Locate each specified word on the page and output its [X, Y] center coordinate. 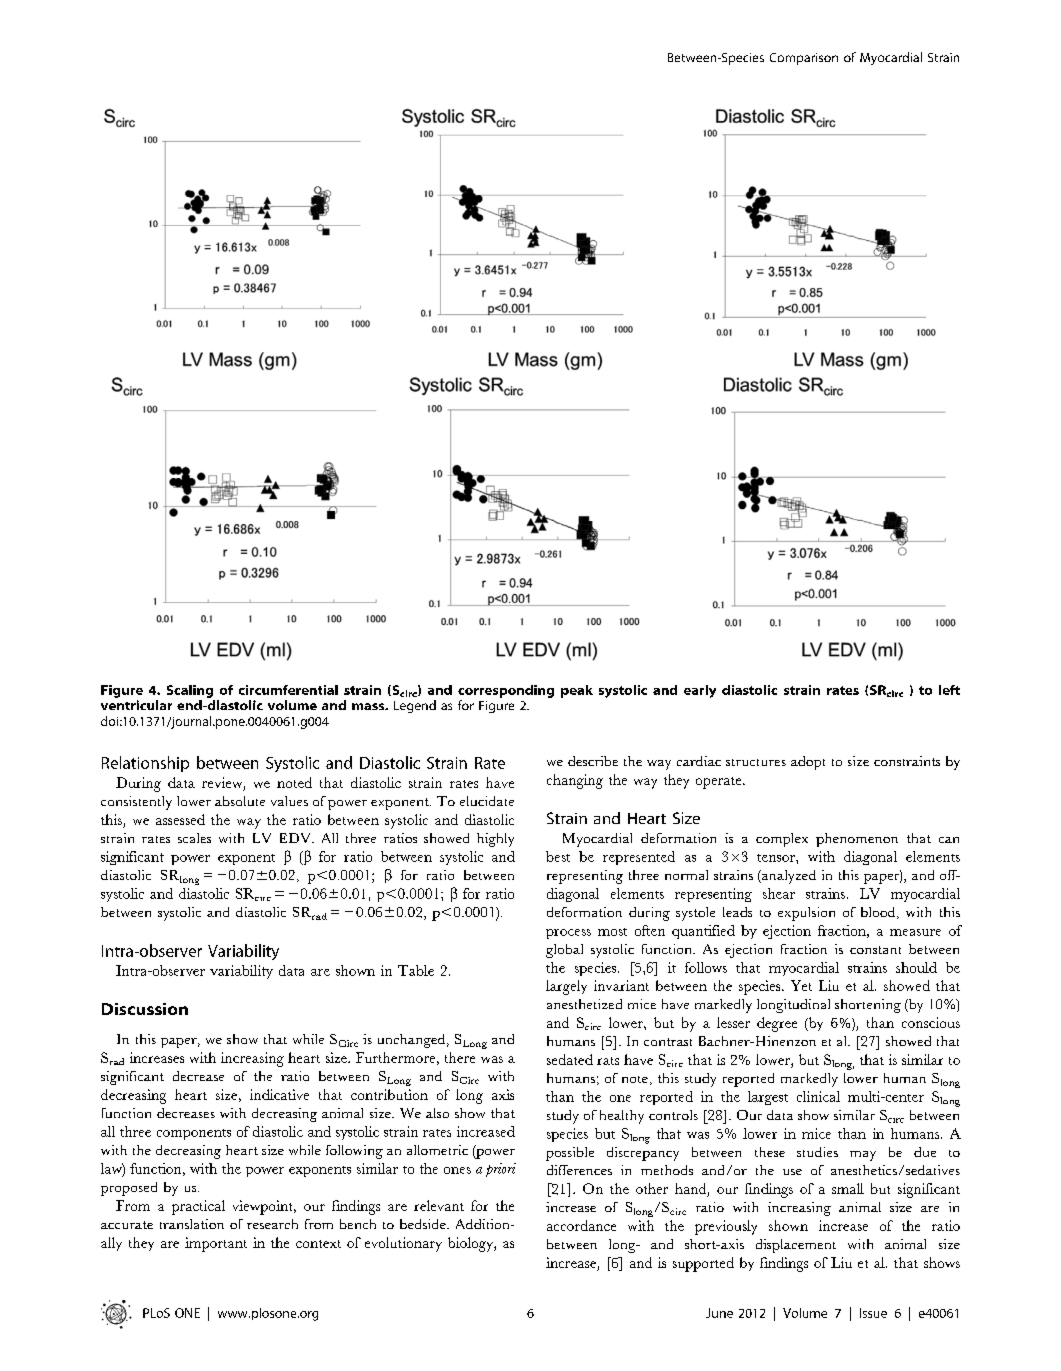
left [949, 690]
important [216, 1244]
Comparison [804, 59]
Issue [873, 1313]
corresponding [506, 691]
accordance [581, 1225]
